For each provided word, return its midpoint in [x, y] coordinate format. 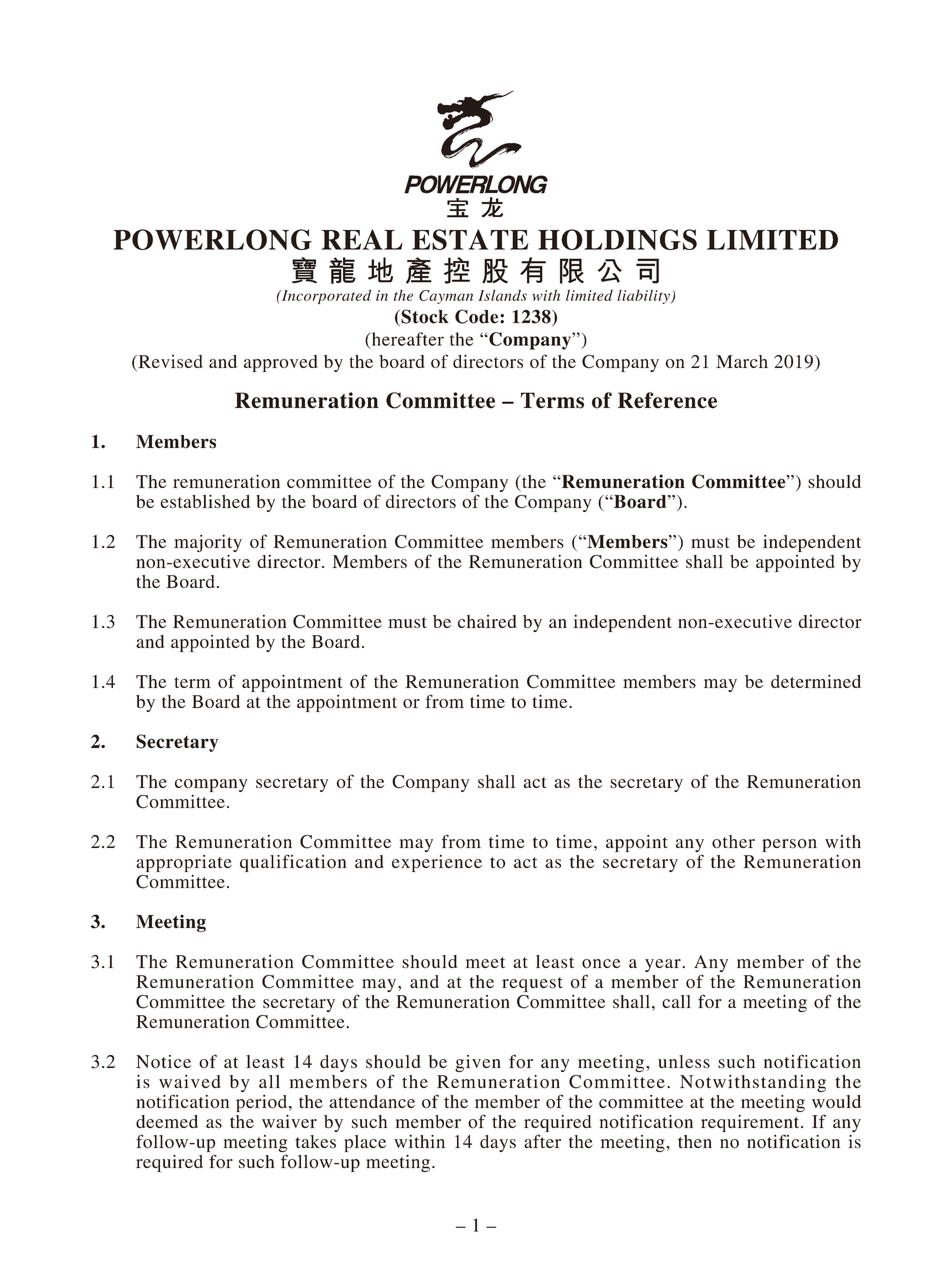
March [742, 361]
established [205, 501]
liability [644, 297]
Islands [502, 295]
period [263, 1103]
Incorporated [325, 297]
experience [437, 863]
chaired [487, 621]
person [789, 845]
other [733, 841]
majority [208, 545]
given [478, 1063]
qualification [293, 863]
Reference [667, 400]
